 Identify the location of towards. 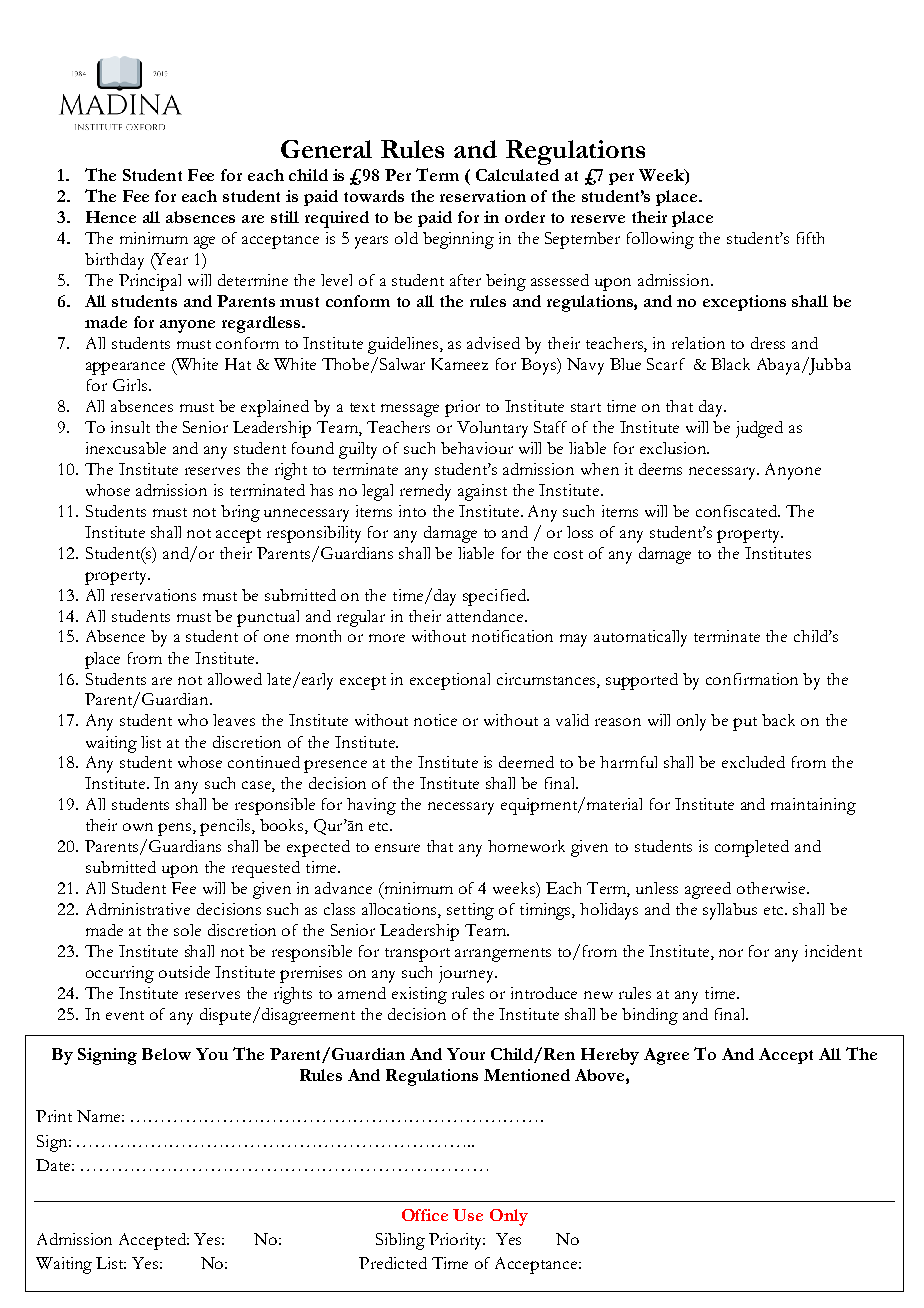
(374, 196).
